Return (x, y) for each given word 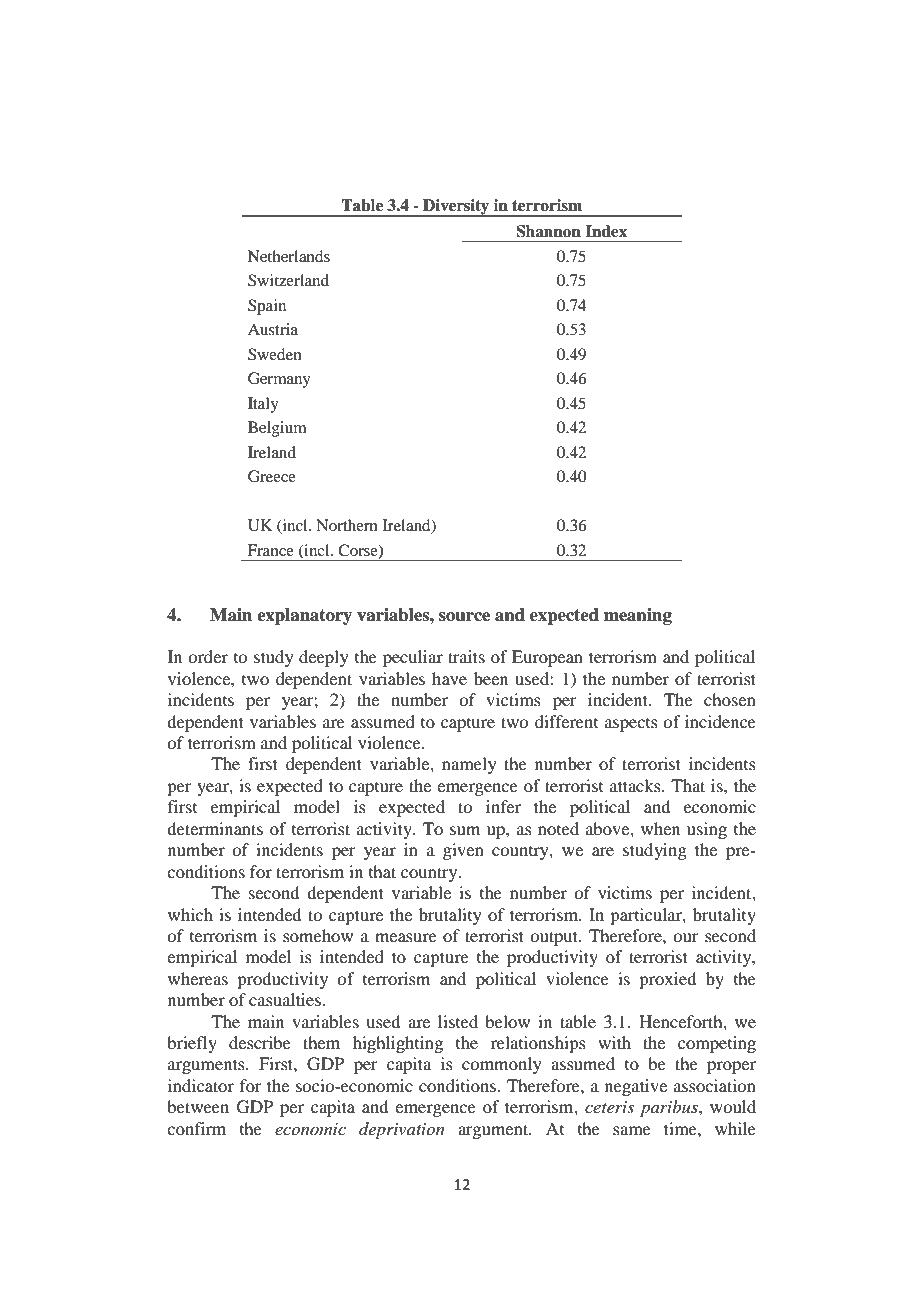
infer (503, 806)
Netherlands (289, 256)
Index (606, 231)
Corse (359, 551)
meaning (638, 616)
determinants (215, 828)
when (660, 828)
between (198, 1106)
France (271, 550)
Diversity (456, 208)
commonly (502, 1065)
